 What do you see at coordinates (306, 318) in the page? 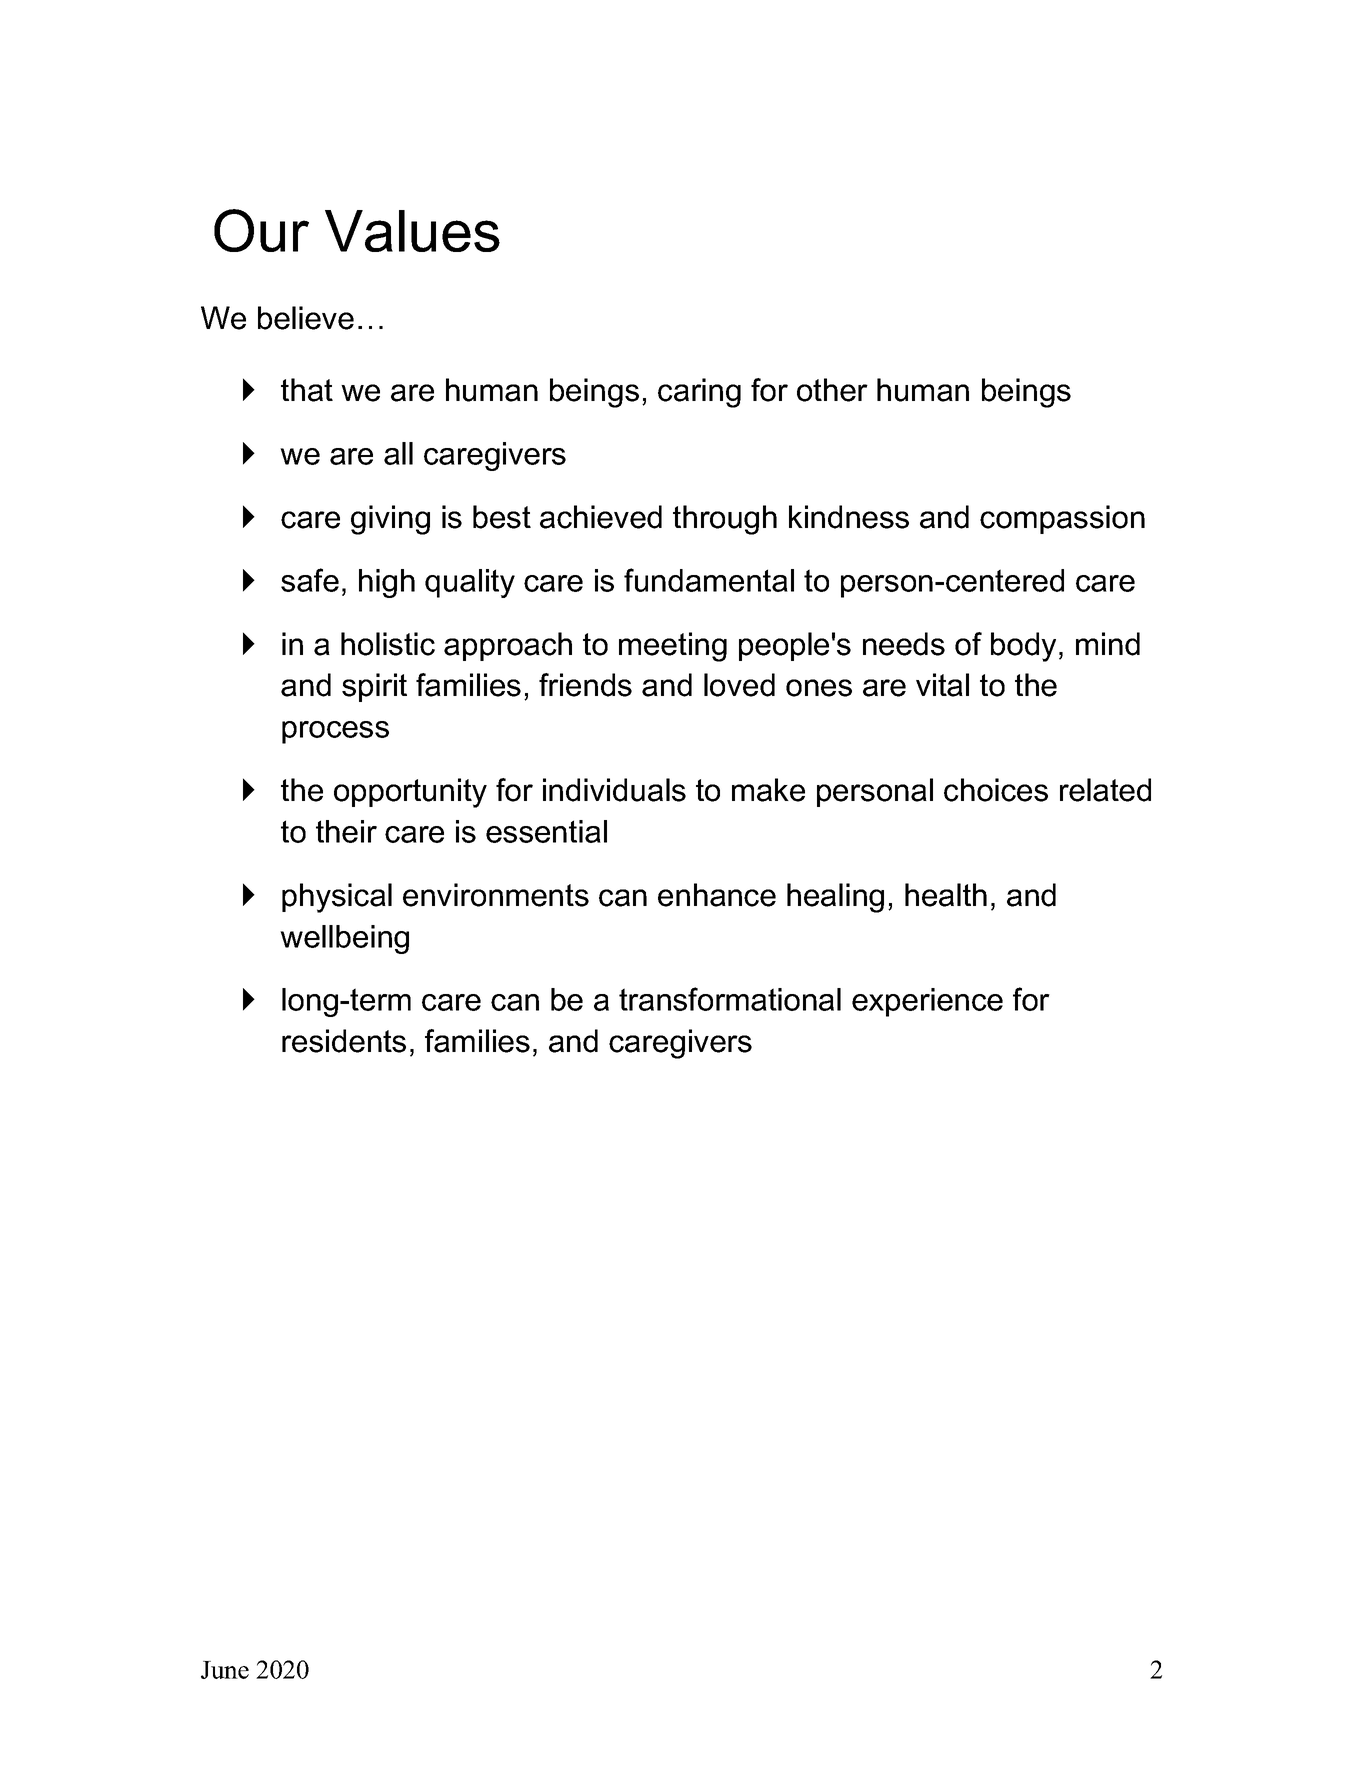
I see `believe` at bounding box center [306, 318].
